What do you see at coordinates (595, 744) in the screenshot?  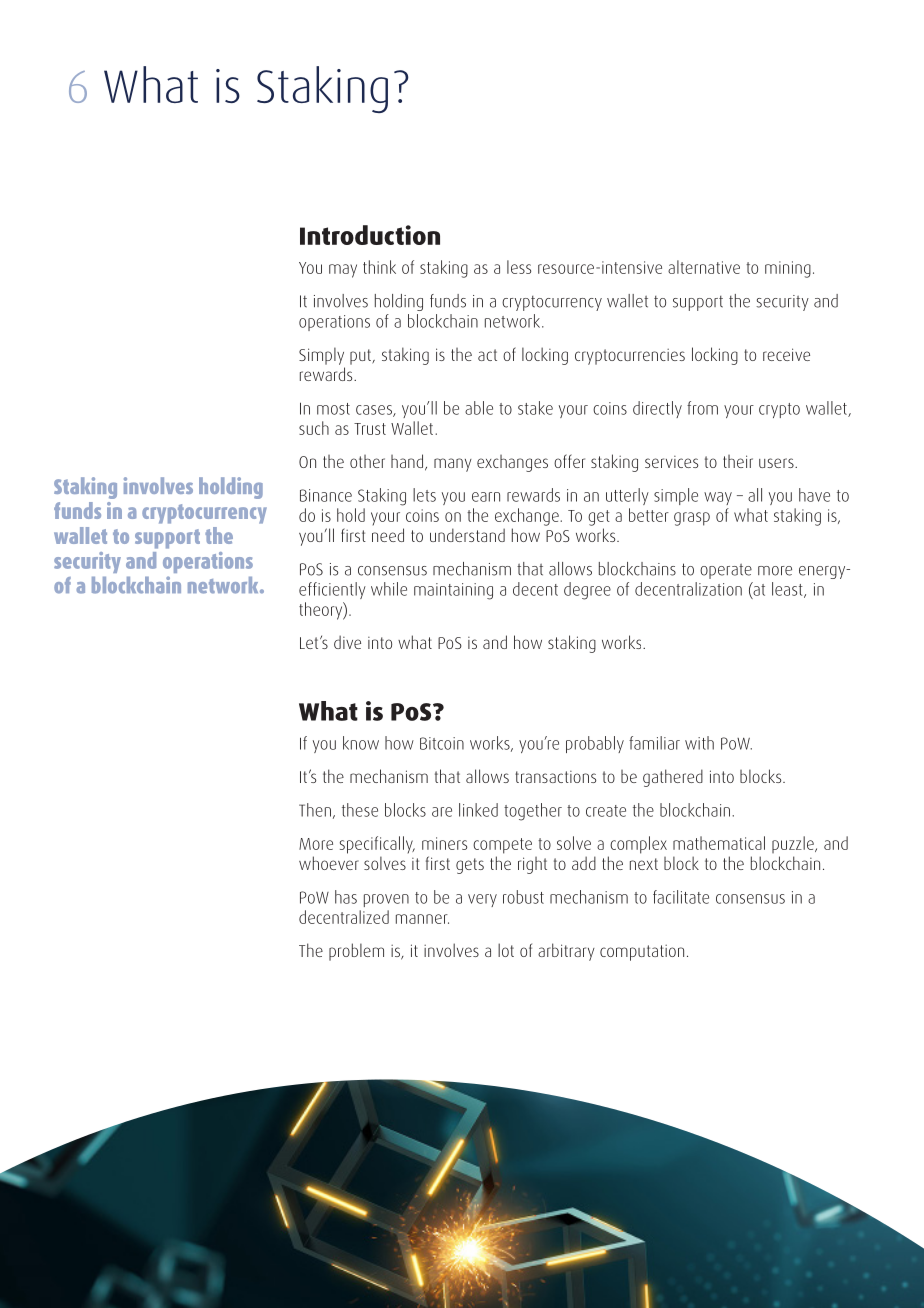 I see `probably` at bounding box center [595, 744].
